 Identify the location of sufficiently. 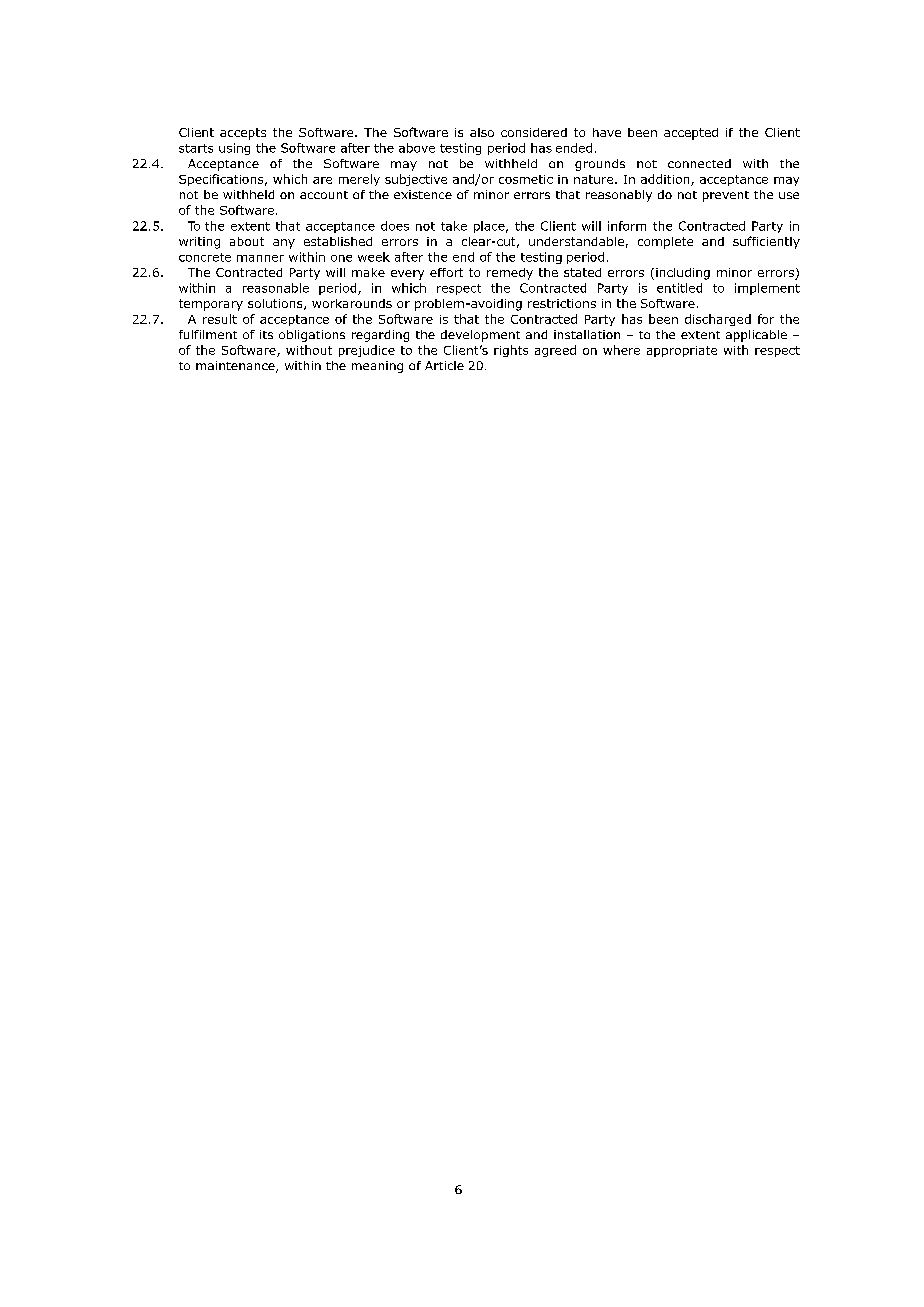
(766, 242).
